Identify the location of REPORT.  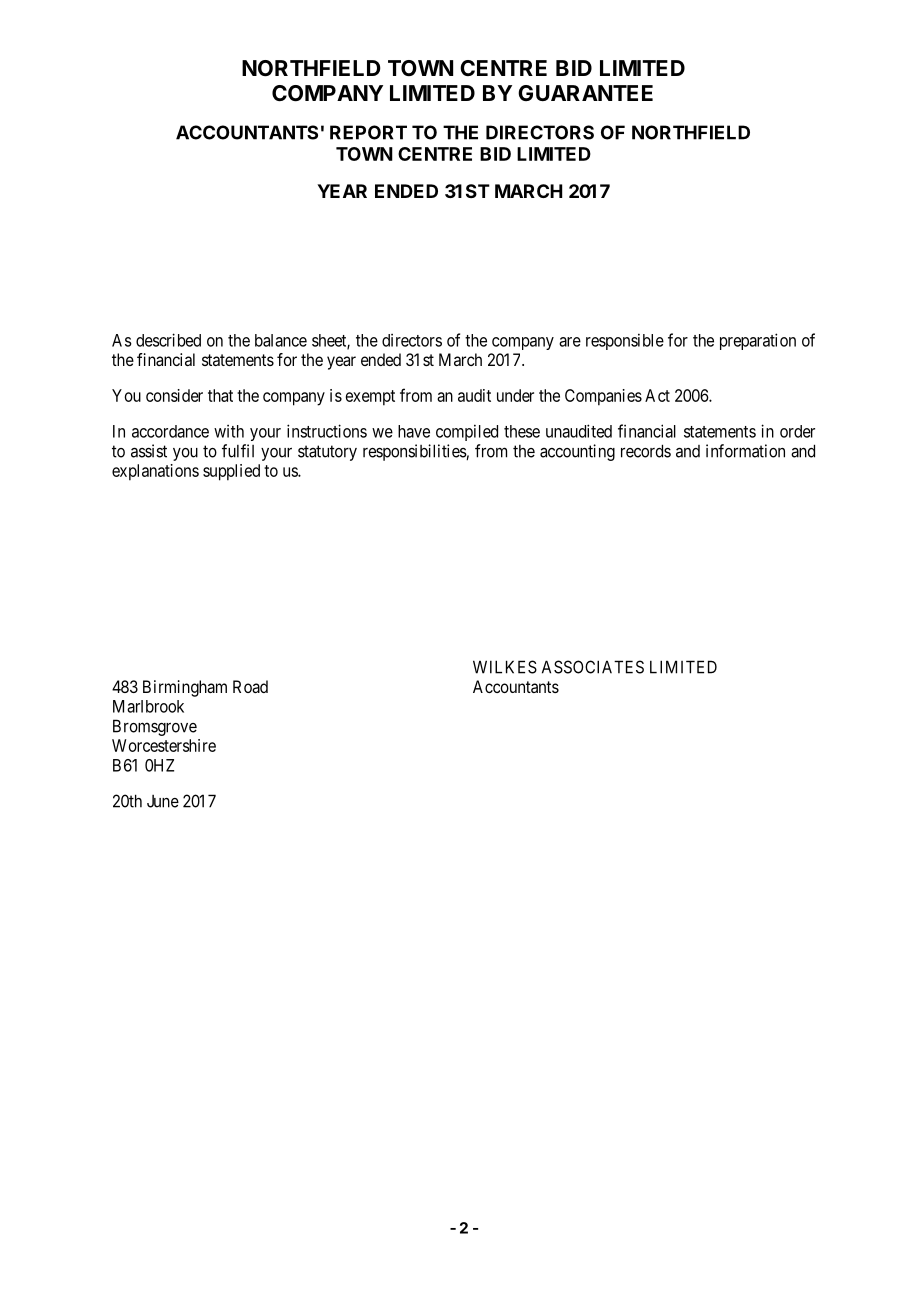
(368, 132).
